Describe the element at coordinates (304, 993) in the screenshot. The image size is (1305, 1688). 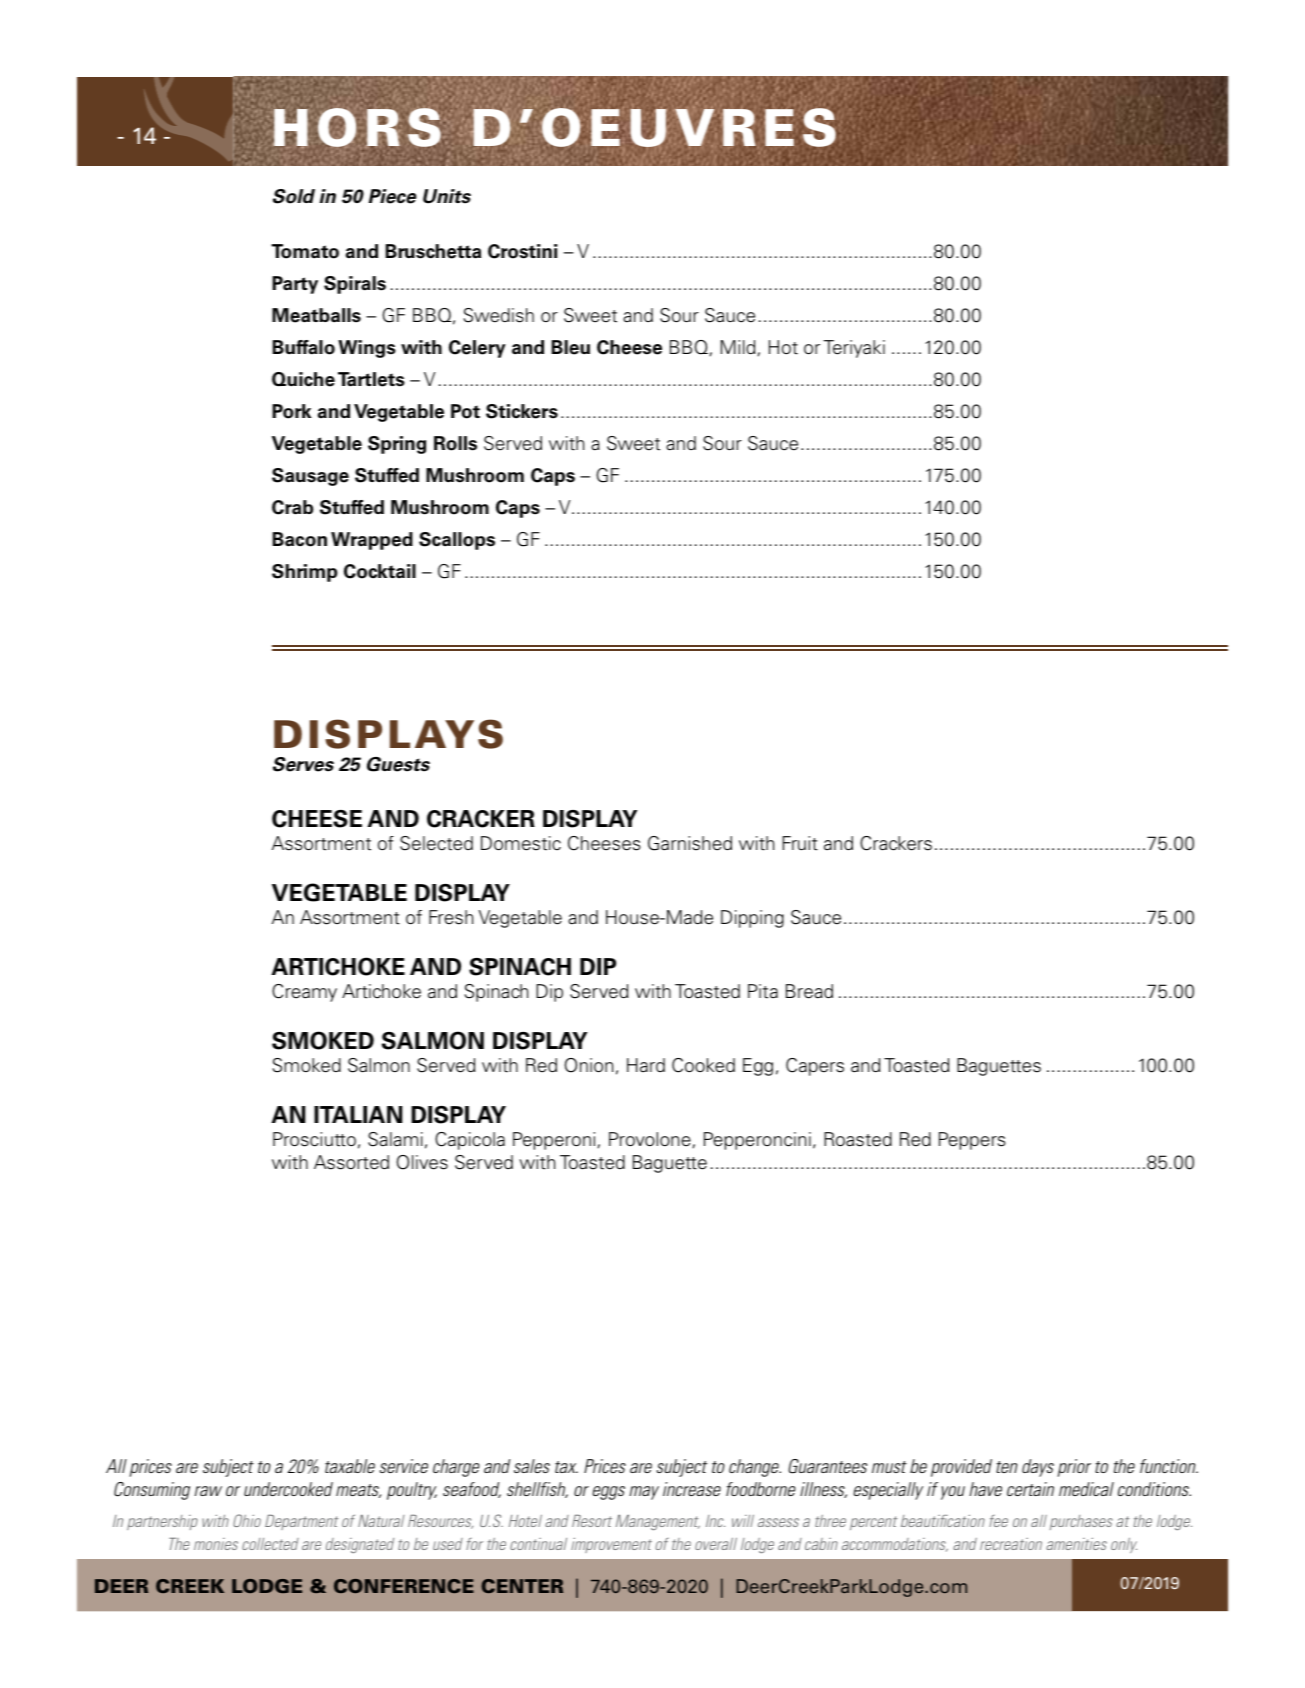
I see `Creamy` at that location.
